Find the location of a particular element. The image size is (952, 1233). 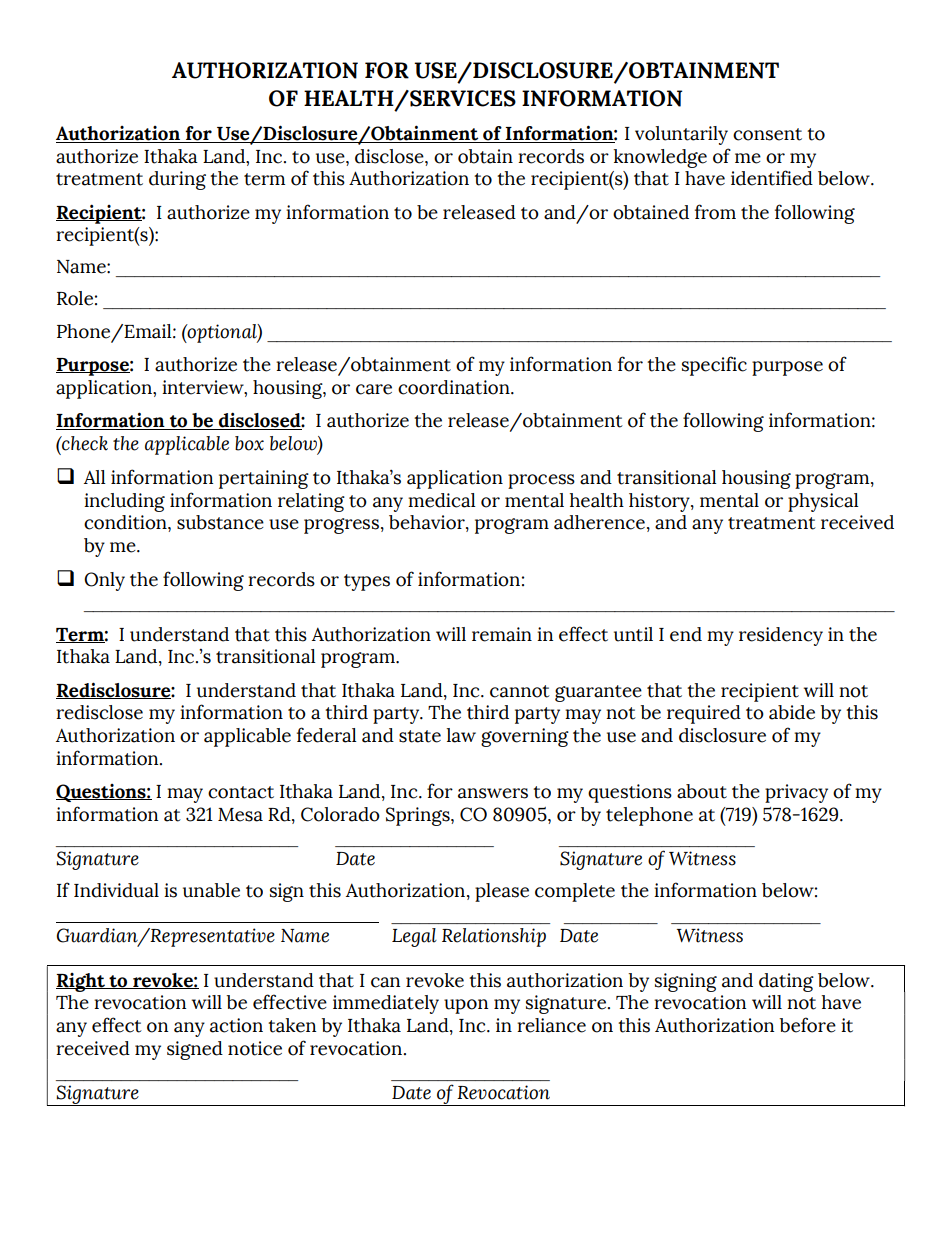

during is located at coordinates (177, 180).
